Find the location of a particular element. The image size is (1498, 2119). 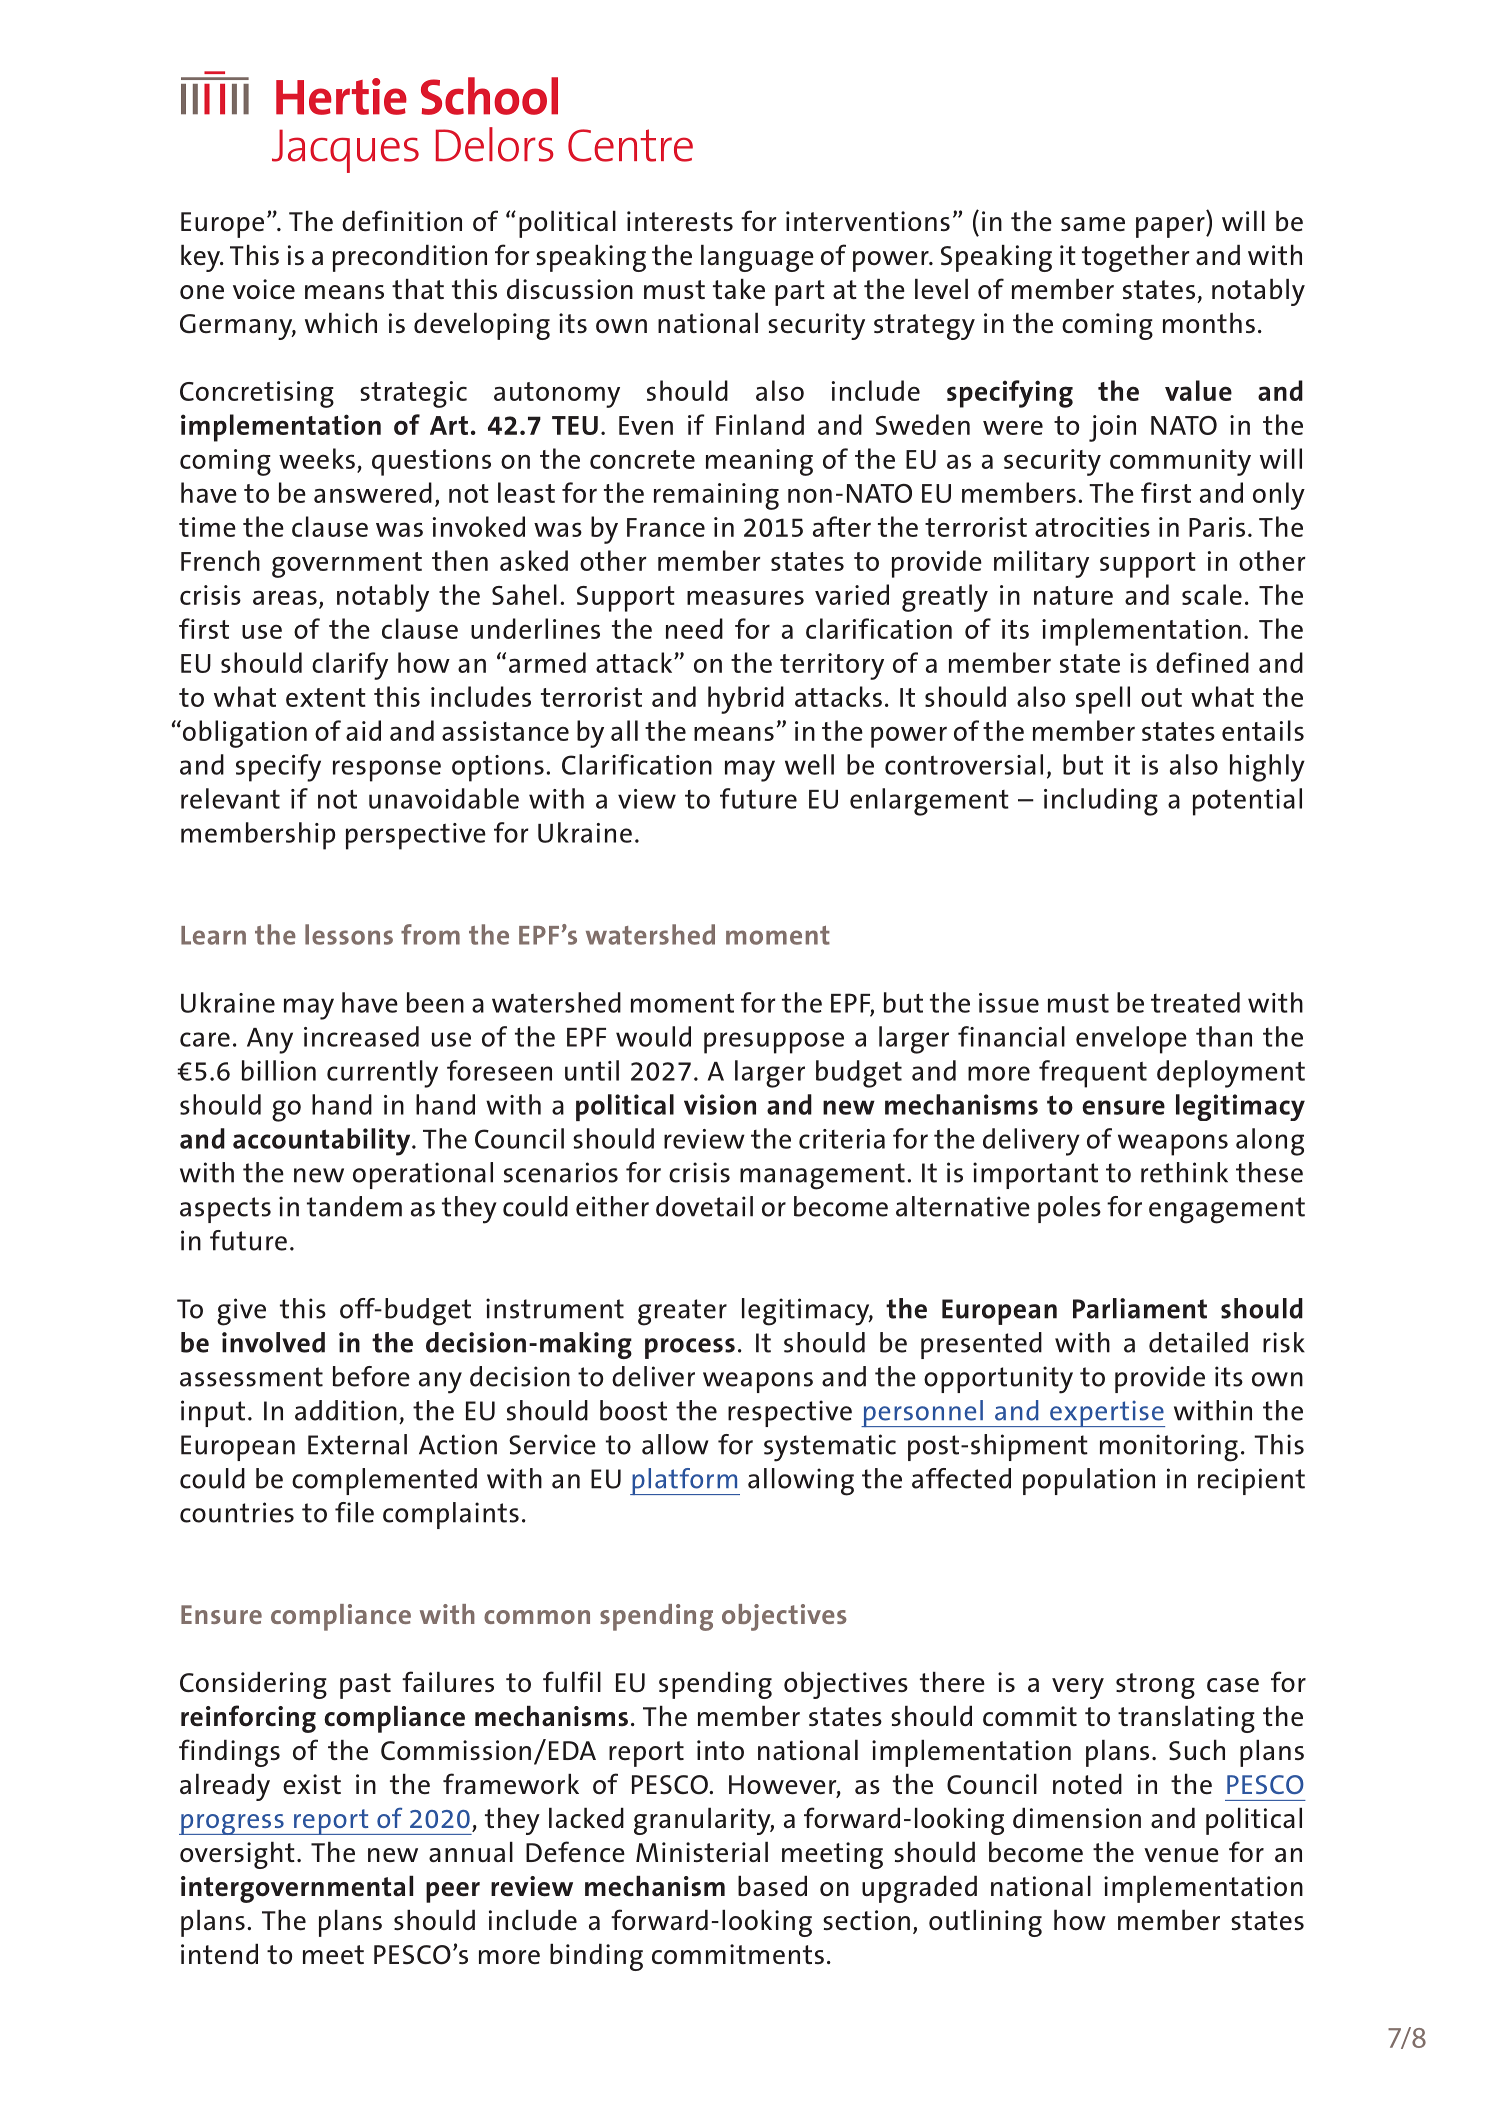

vision is located at coordinates (720, 1104).
